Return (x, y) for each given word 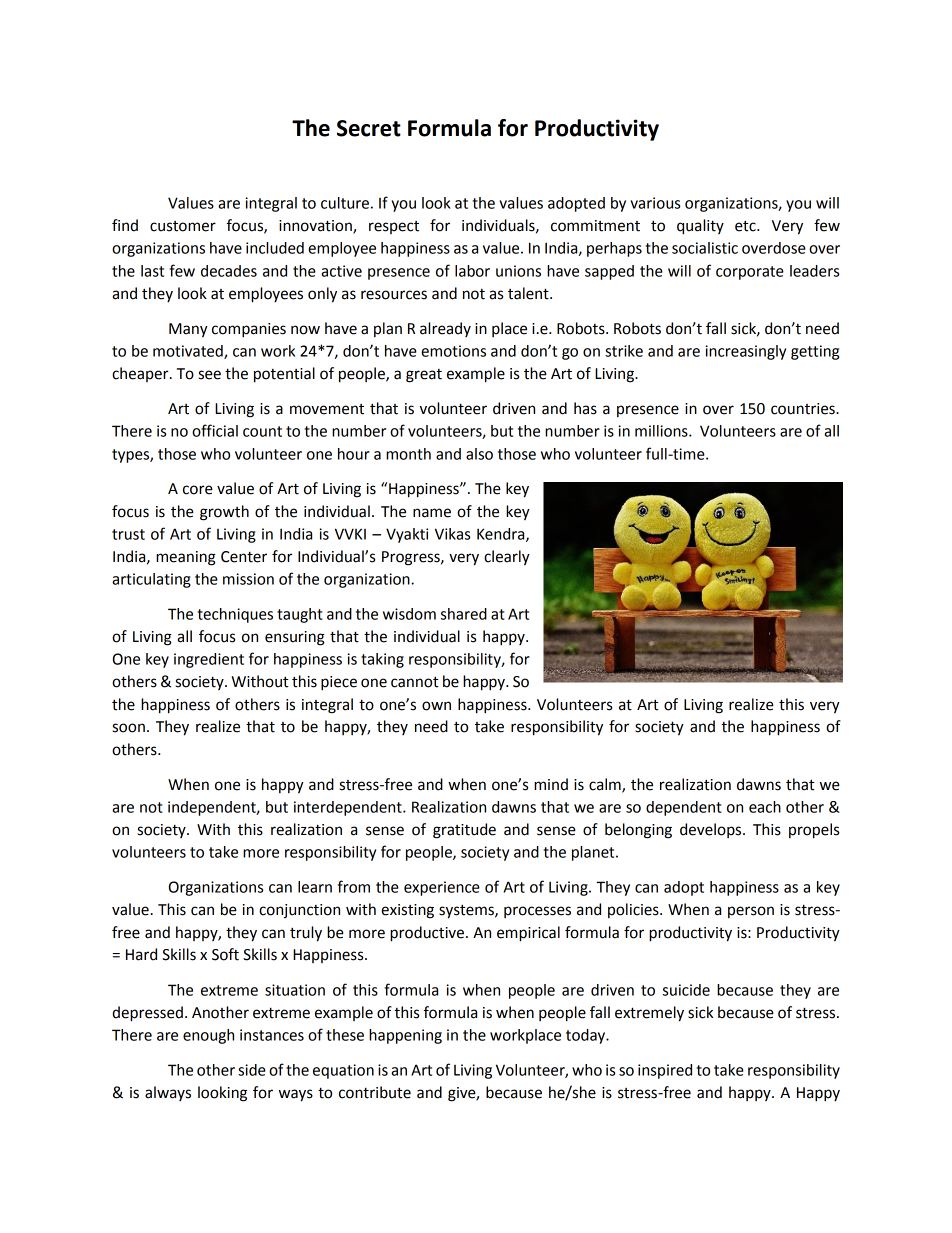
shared (464, 614)
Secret (369, 128)
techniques (235, 615)
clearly (507, 558)
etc (746, 226)
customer (183, 226)
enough (208, 1036)
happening (405, 1036)
